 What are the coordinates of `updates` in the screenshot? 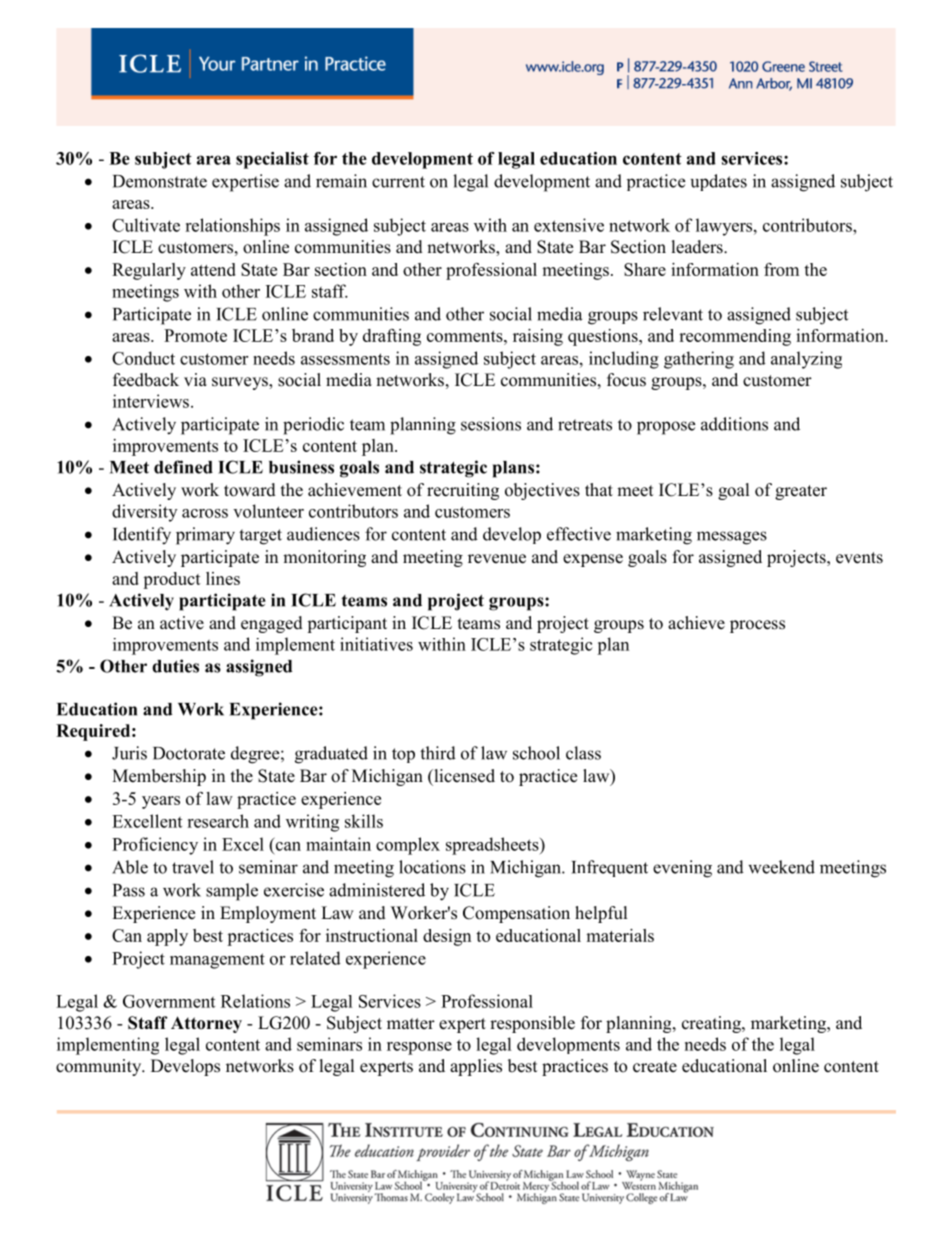 It's located at (719, 182).
